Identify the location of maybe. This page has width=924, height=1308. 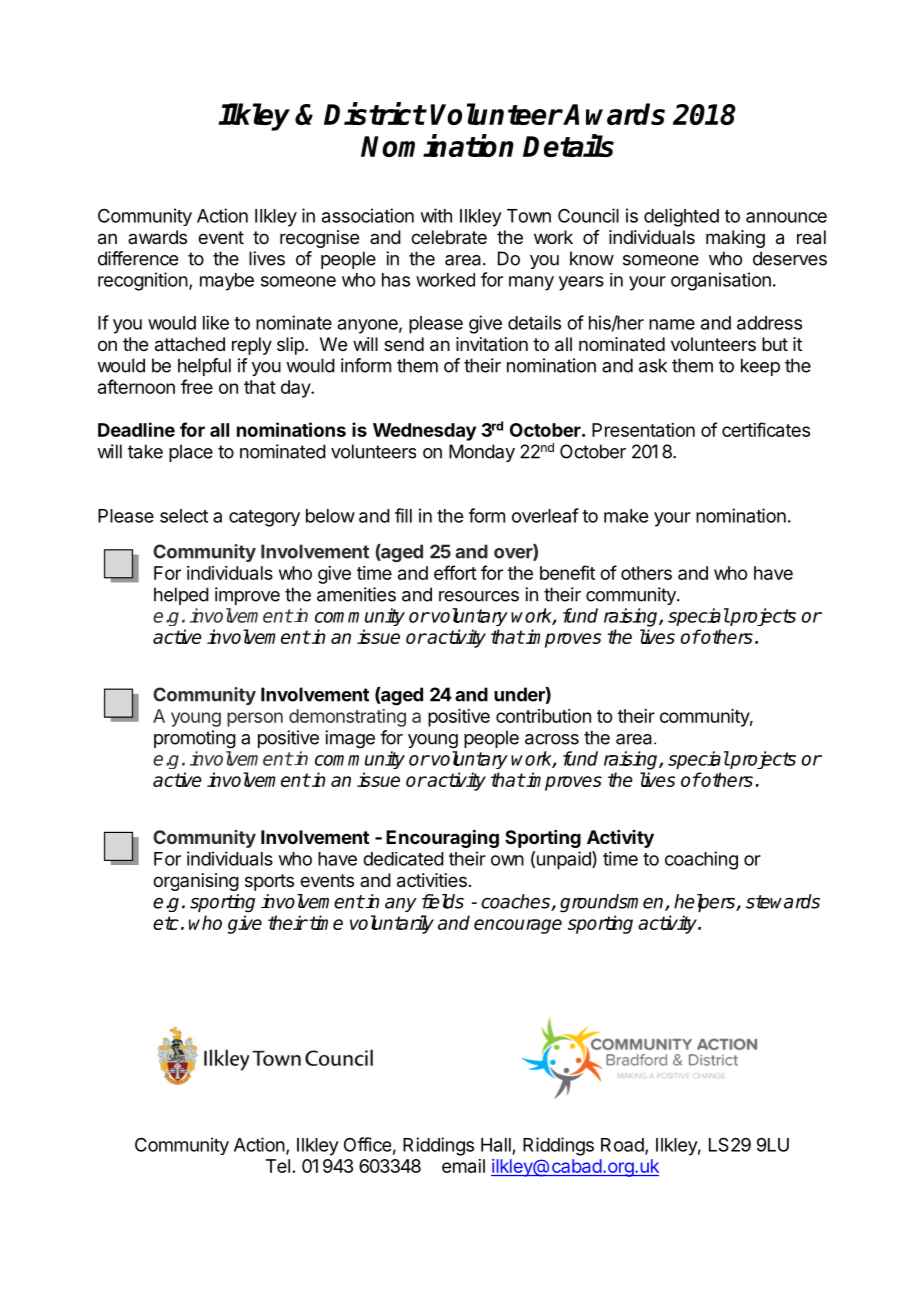
(227, 282).
